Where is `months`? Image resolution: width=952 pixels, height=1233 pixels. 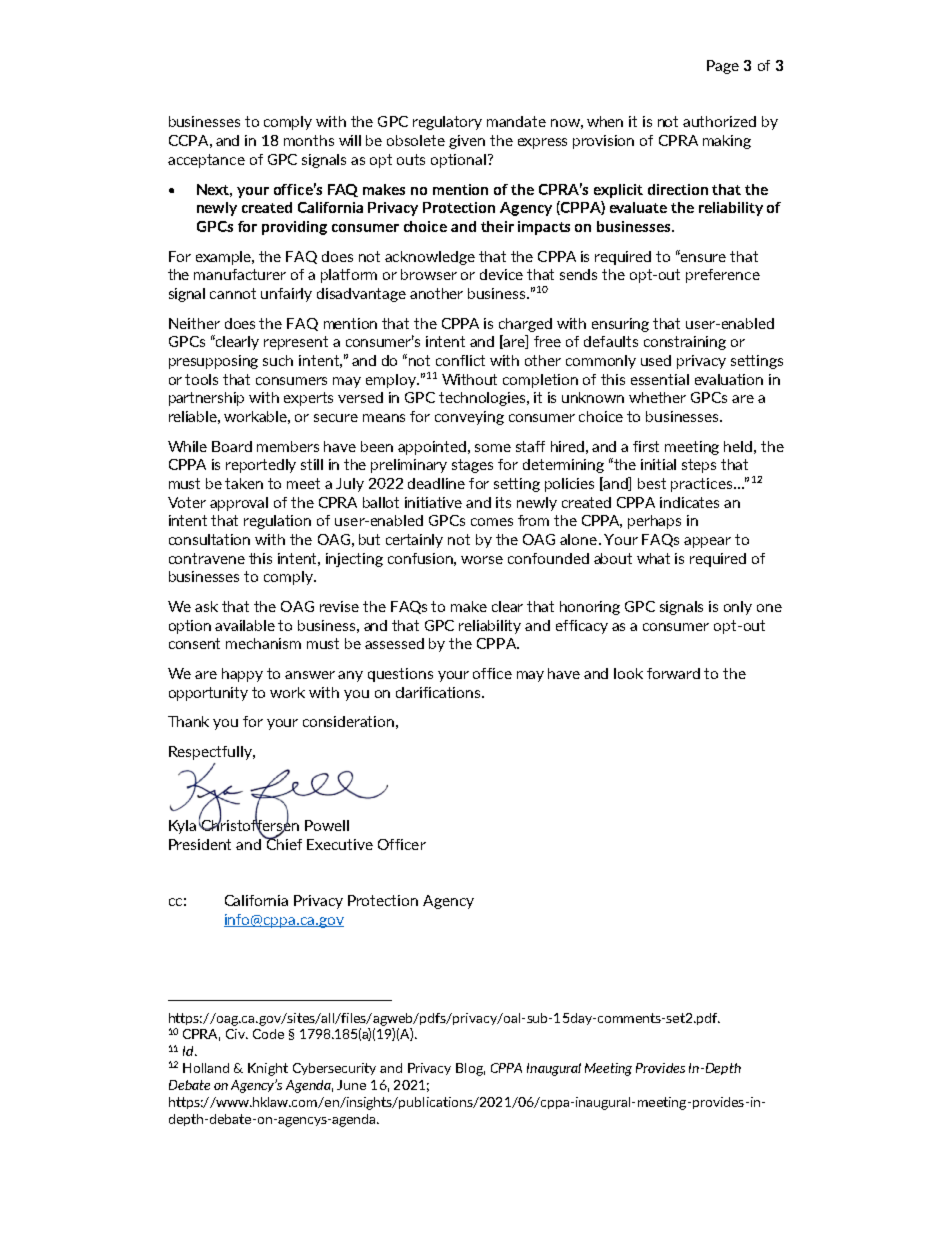
months is located at coordinates (309, 140).
